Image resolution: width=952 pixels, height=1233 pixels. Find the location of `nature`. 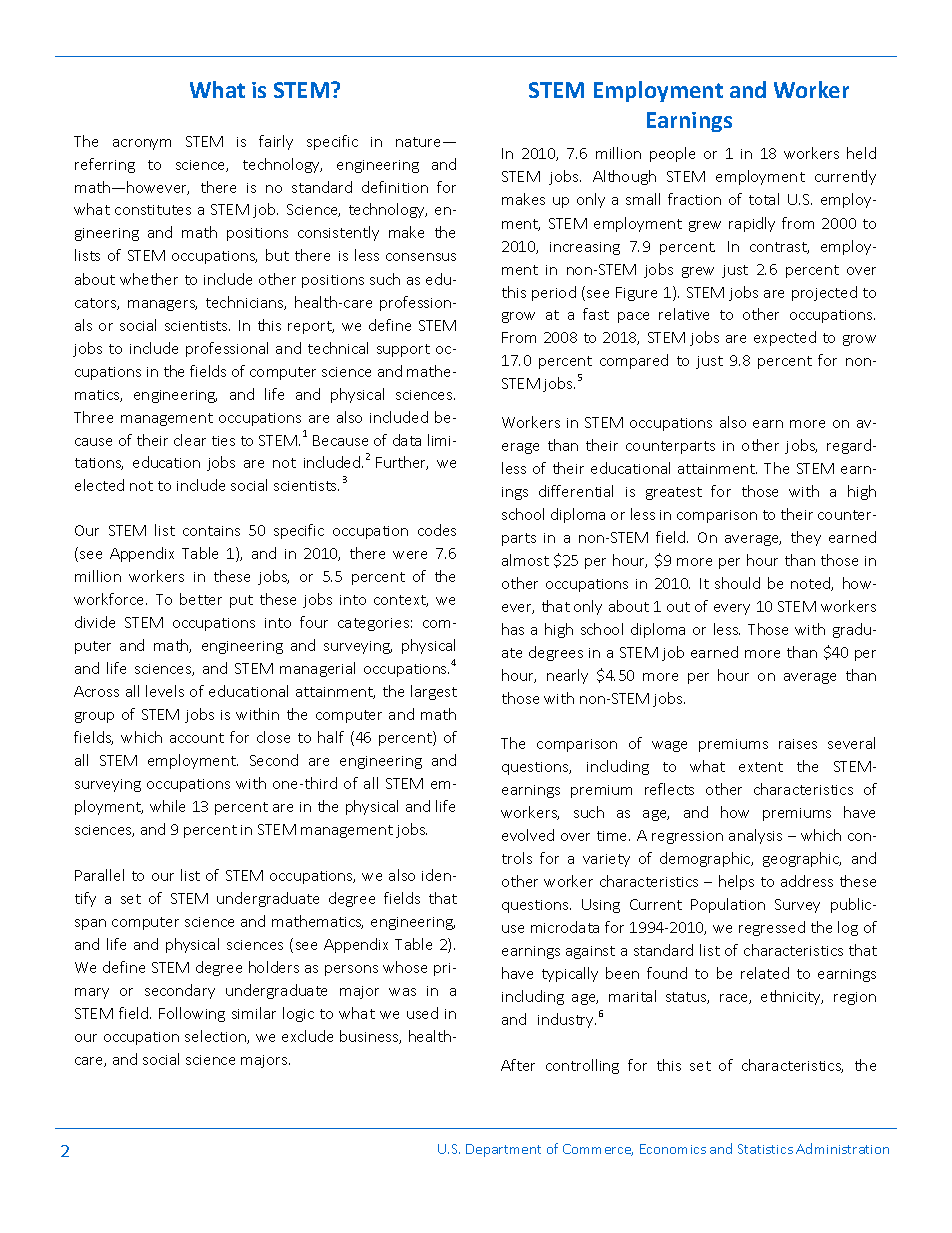

nature is located at coordinates (420, 142).
